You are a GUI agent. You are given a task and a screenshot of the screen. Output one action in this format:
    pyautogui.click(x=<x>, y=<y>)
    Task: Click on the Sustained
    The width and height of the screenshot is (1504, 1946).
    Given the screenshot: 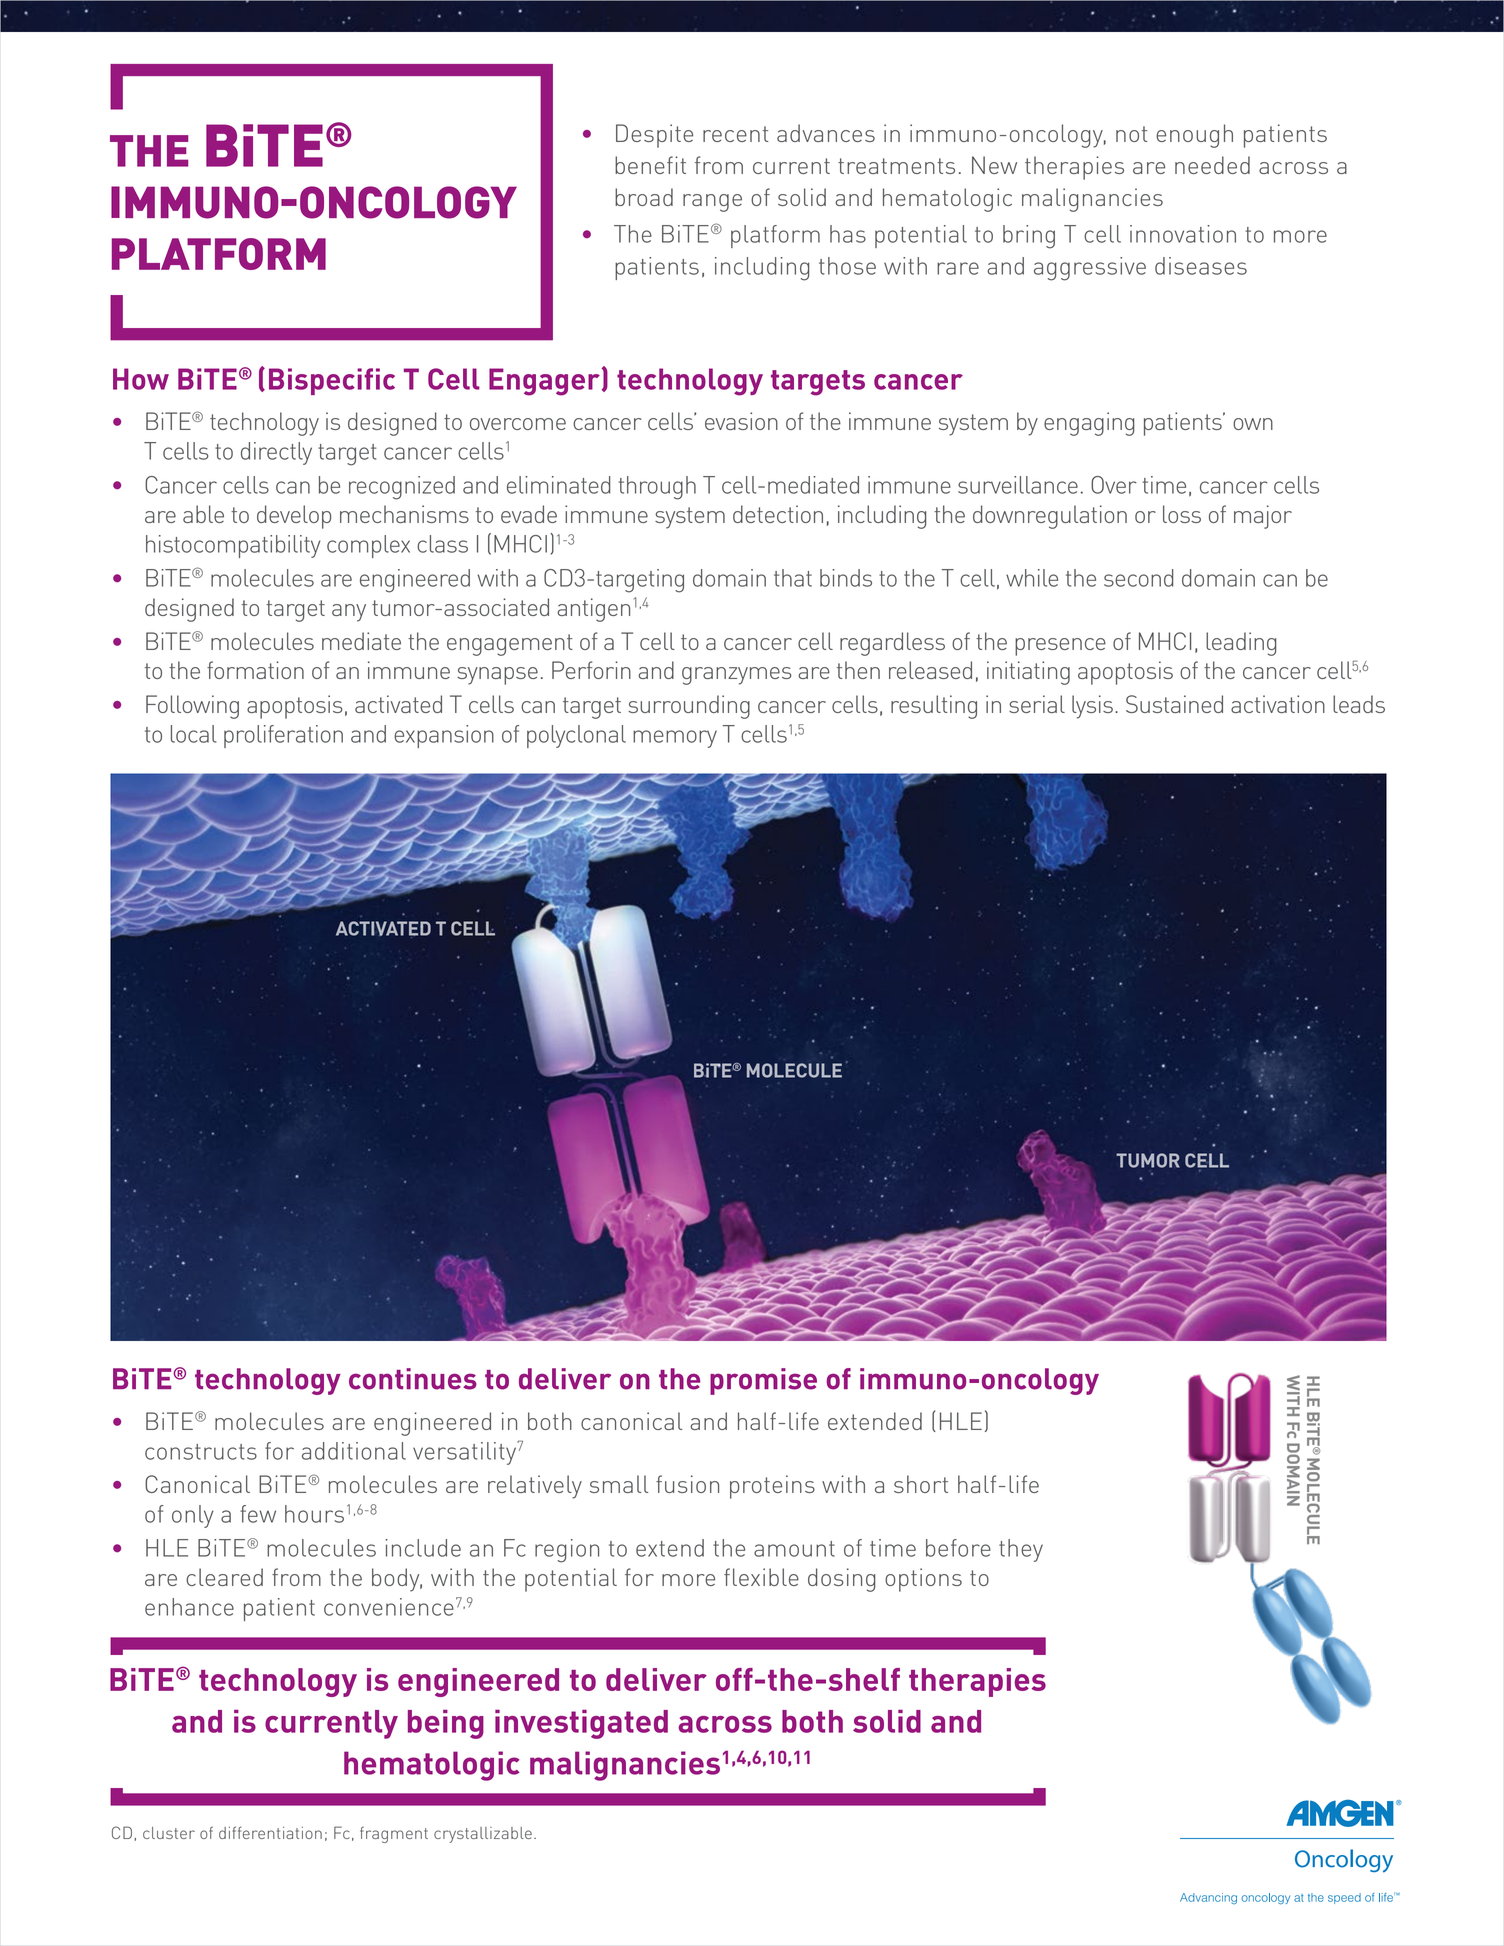 What is the action you would take?
    pyautogui.click(x=1174, y=704)
